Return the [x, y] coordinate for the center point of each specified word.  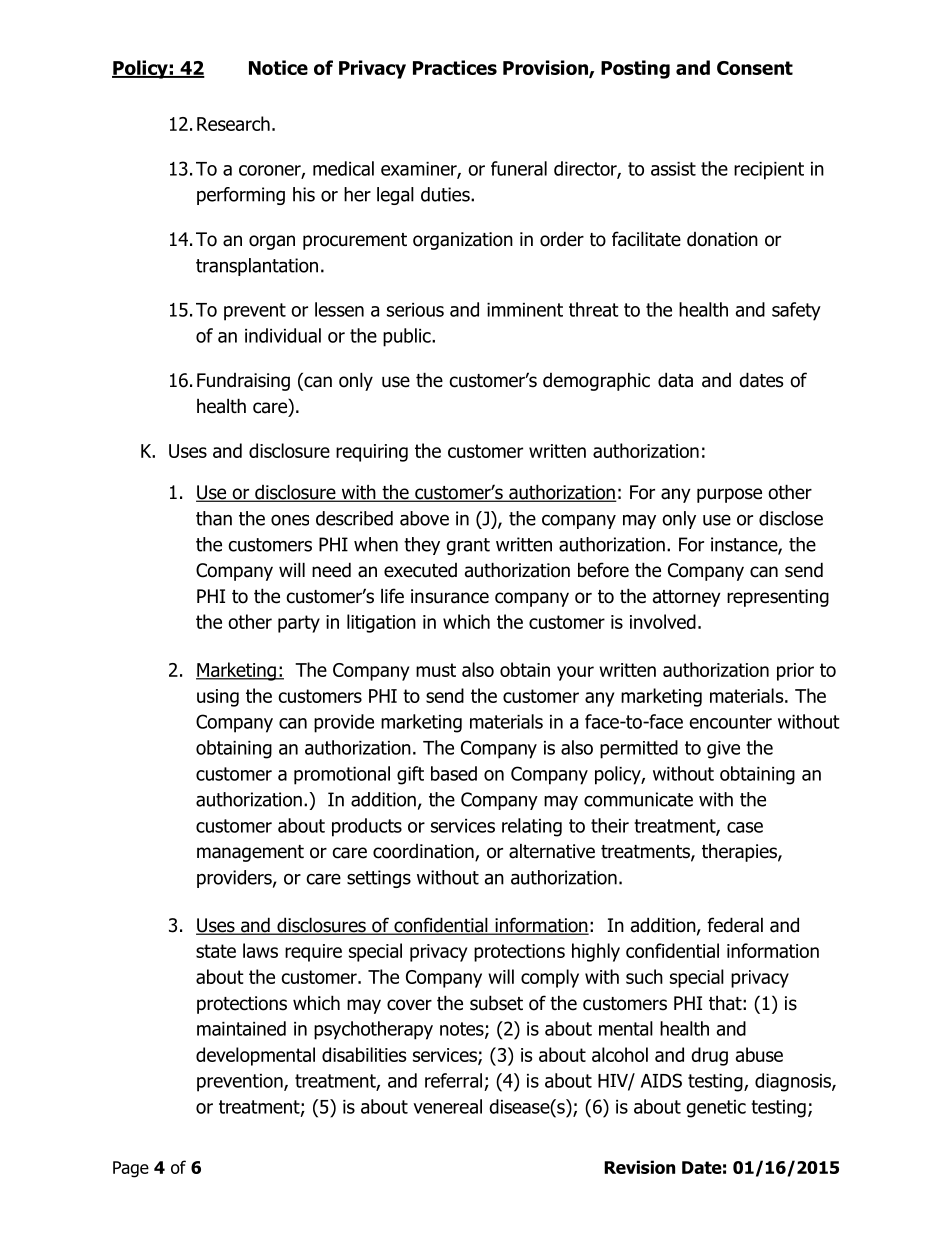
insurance [450, 596]
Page [131, 1169]
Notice [278, 67]
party [299, 624]
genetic [716, 1109]
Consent [755, 68]
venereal [447, 1106]
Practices [455, 67]
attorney [687, 598]
